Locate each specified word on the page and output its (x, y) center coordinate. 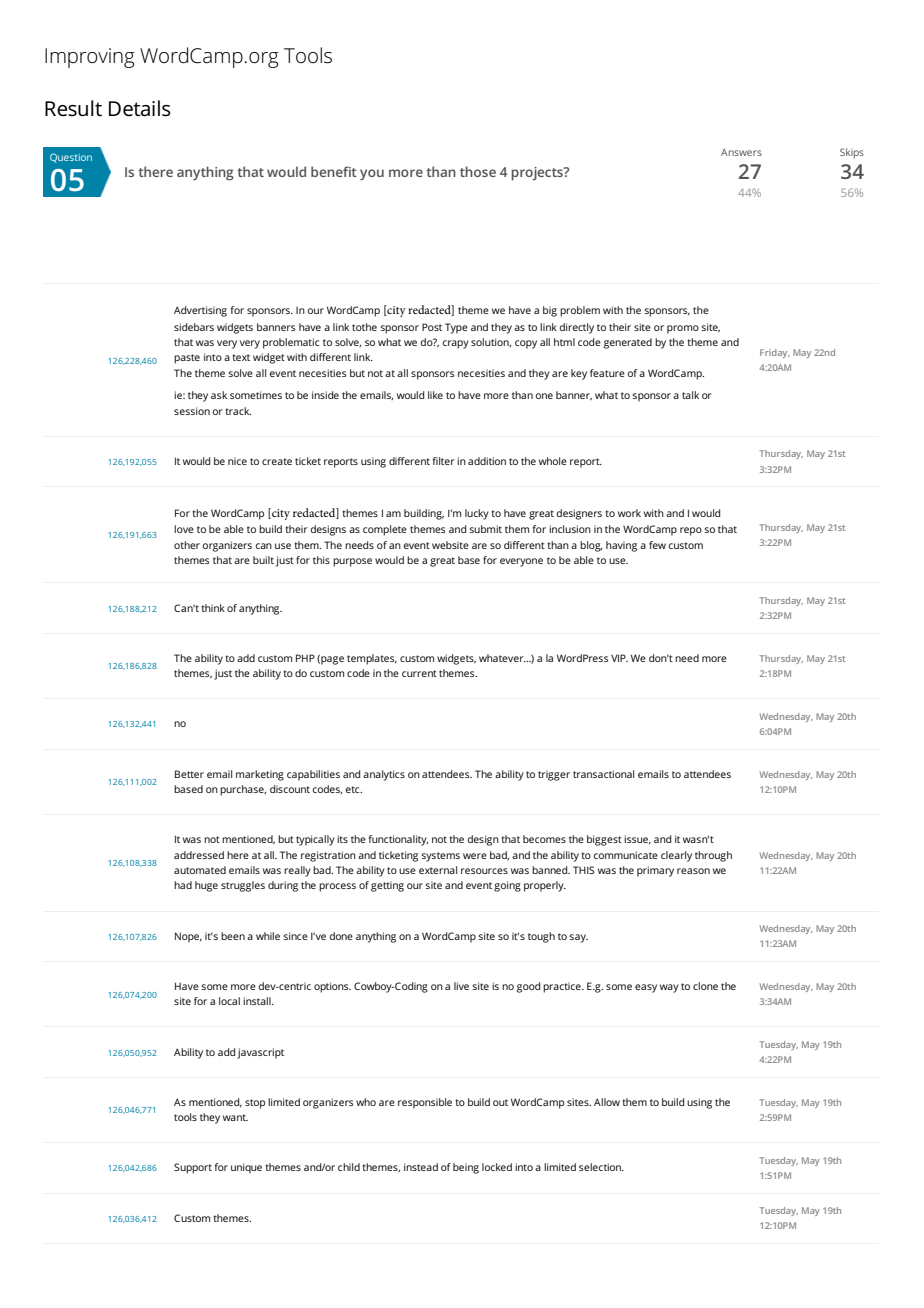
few (657, 545)
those (478, 171)
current (419, 673)
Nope (188, 937)
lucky (477, 514)
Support (193, 1168)
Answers (741, 152)
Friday (775, 353)
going (507, 886)
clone (705, 986)
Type (456, 328)
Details (140, 108)
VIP (619, 658)
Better (189, 774)
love (184, 529)
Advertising (200, 311)
